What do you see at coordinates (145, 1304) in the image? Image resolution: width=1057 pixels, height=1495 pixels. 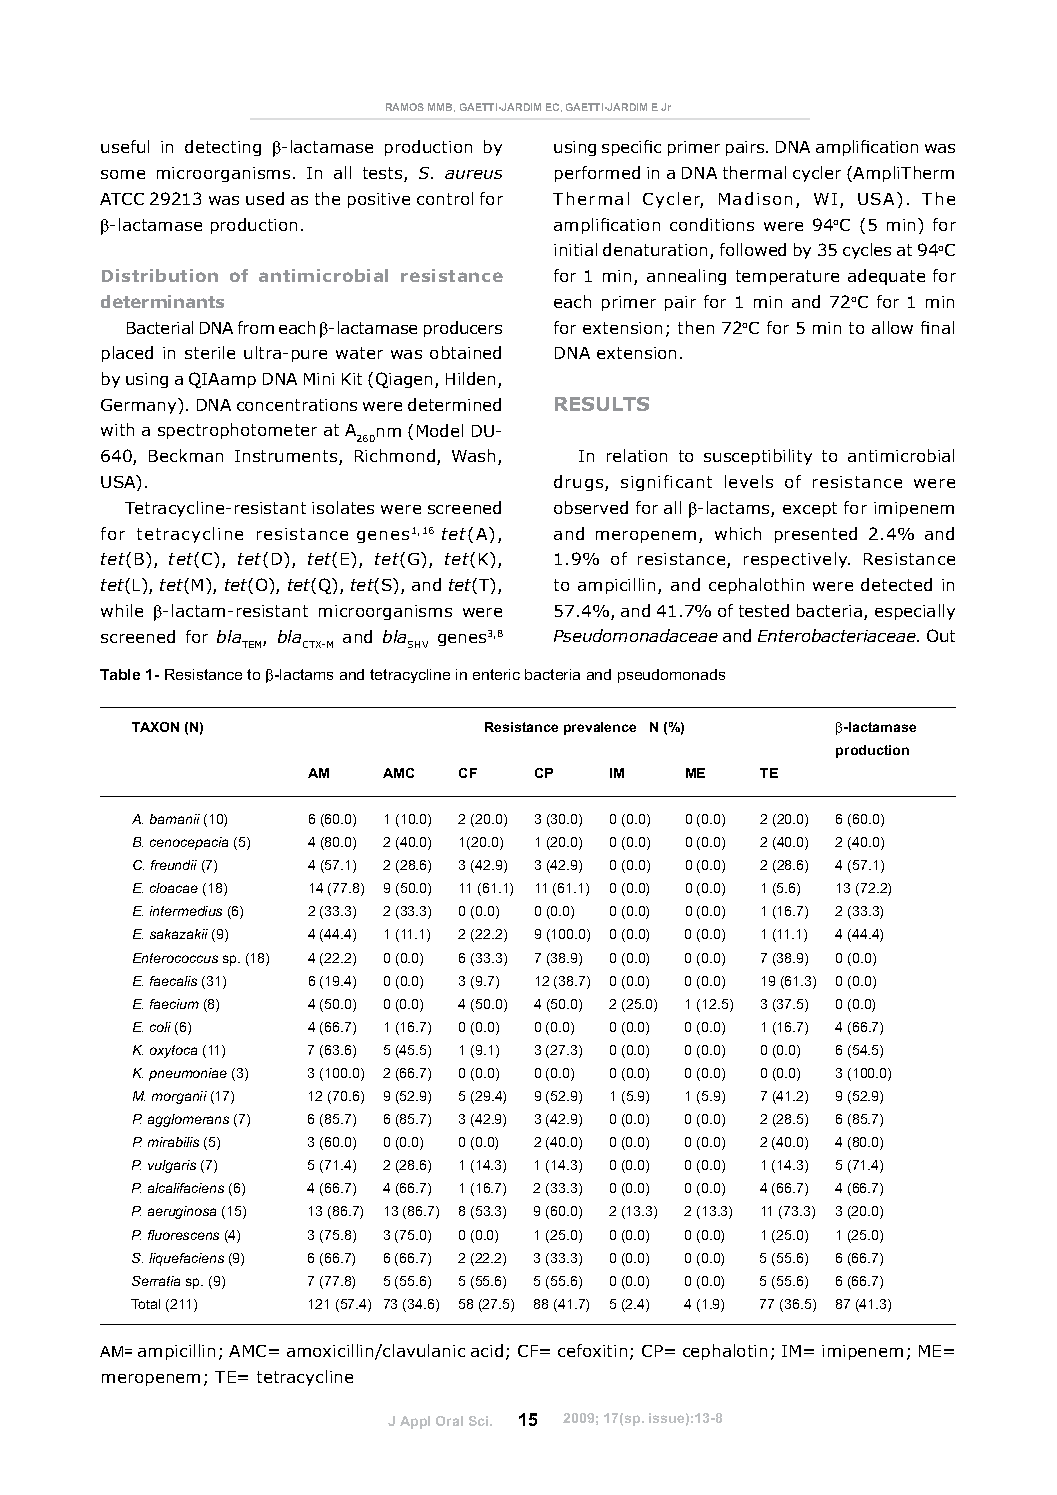 I see `Total` at bounding box center [145, 1304].
